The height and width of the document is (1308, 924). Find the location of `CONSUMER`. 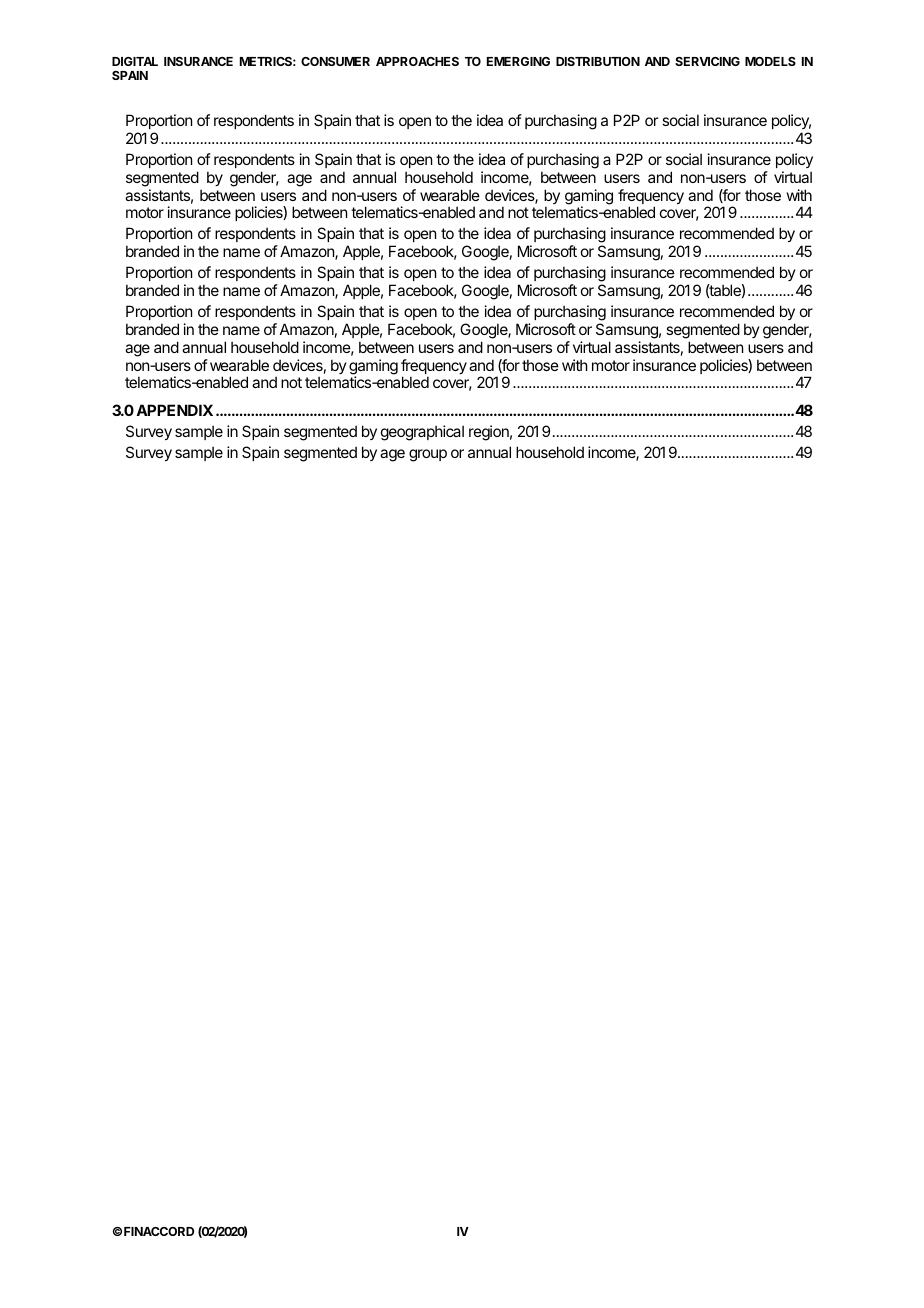

CONSUMER is located at coordinates (335, 61).
